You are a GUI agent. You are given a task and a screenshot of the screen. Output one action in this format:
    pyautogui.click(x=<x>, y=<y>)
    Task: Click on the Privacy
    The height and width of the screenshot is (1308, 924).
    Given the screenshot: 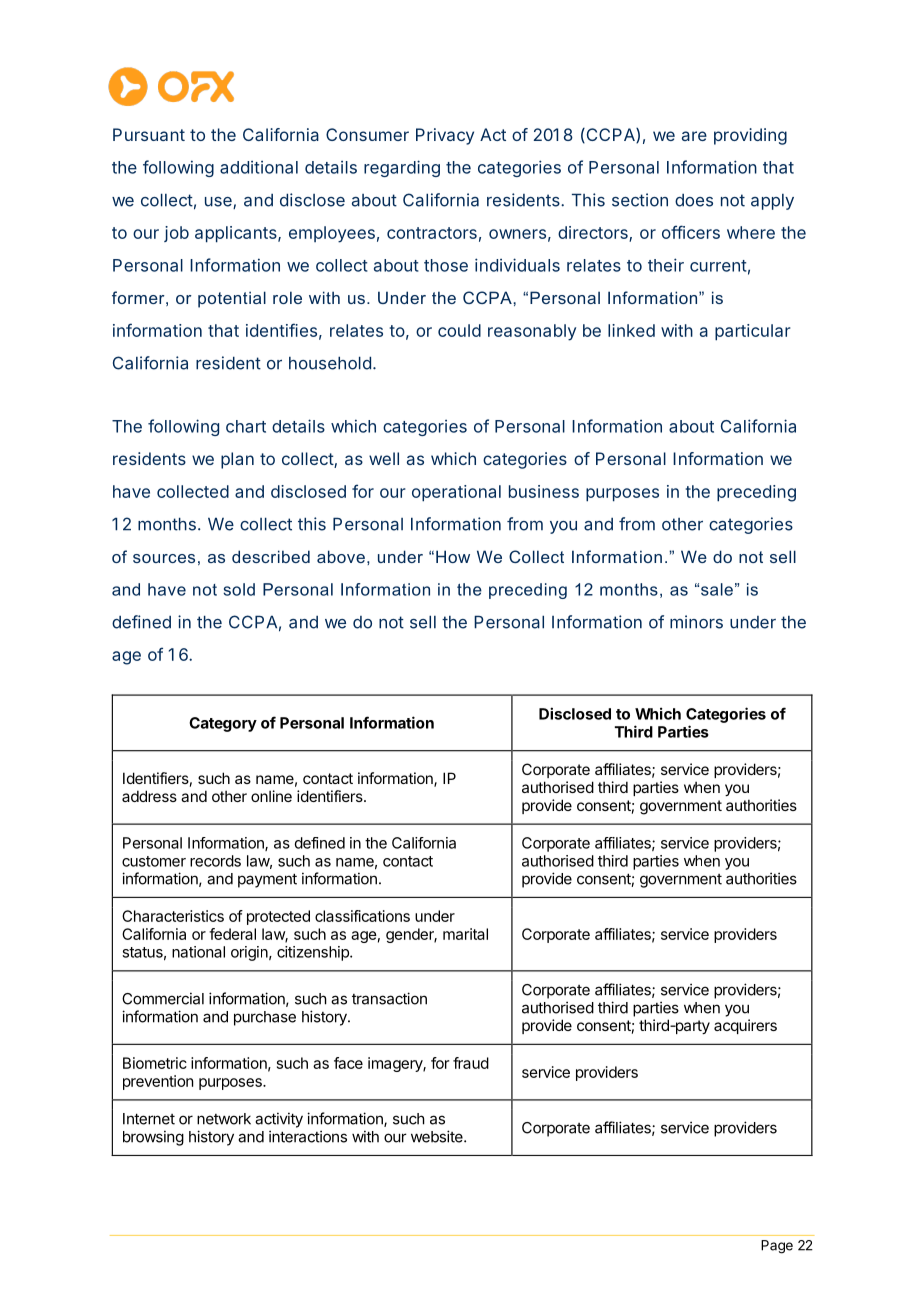 What is the action you would take?
    pyautogui.click(x=445, y=136)
